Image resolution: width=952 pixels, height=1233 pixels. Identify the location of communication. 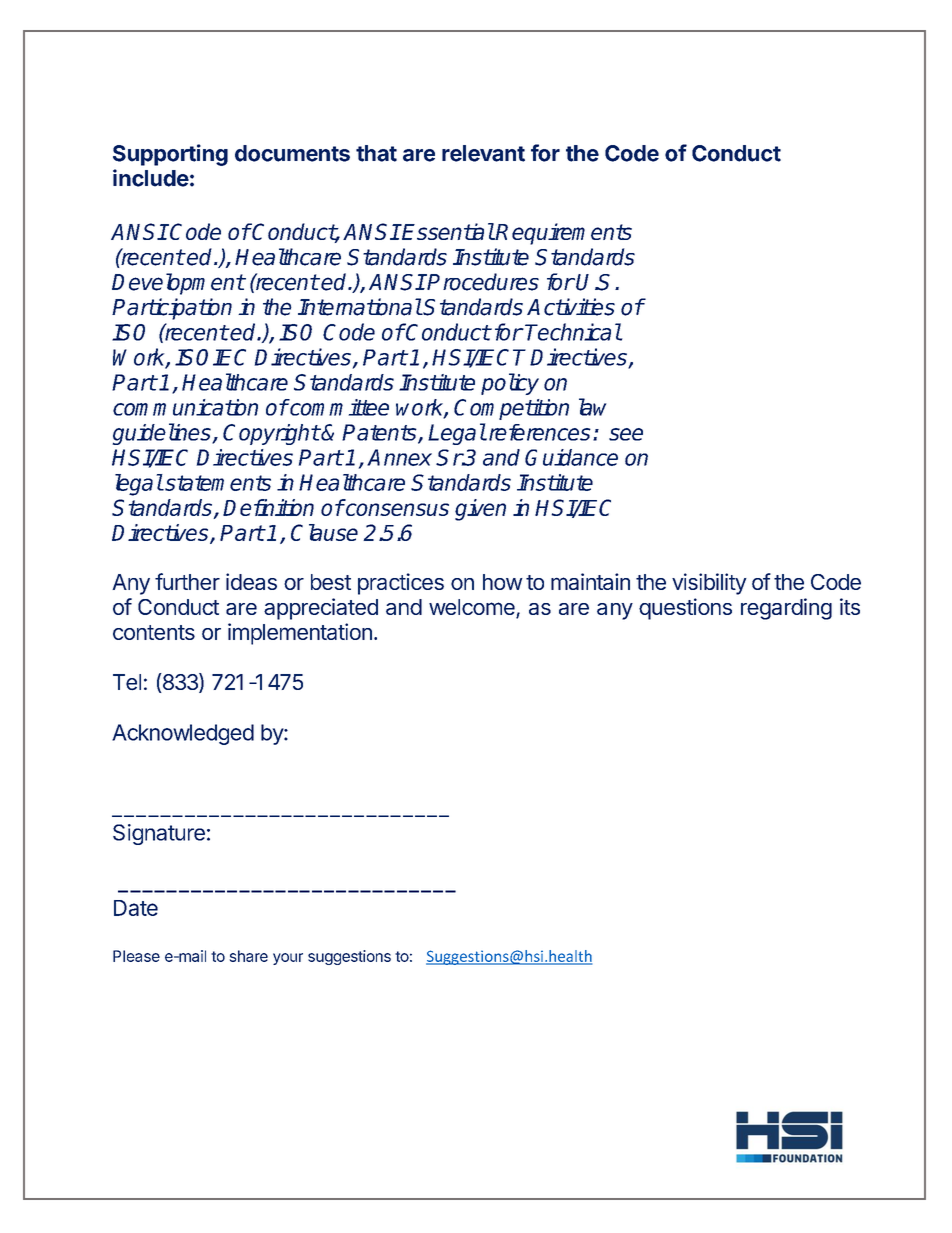
(185, 407).
